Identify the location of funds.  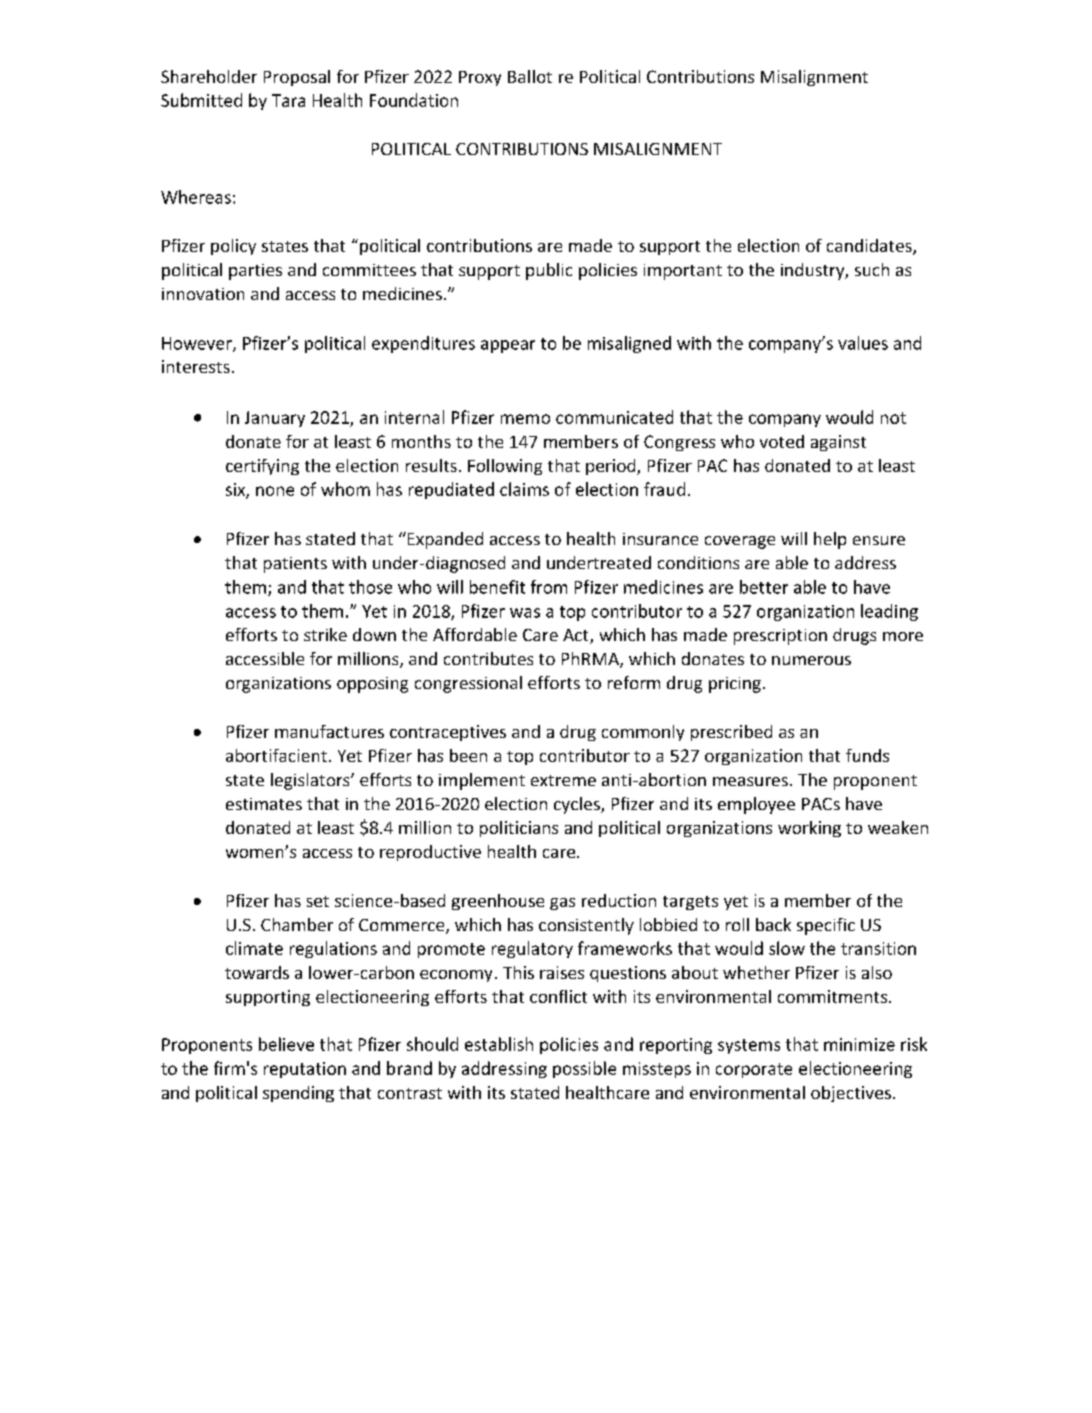
(867, 755).
